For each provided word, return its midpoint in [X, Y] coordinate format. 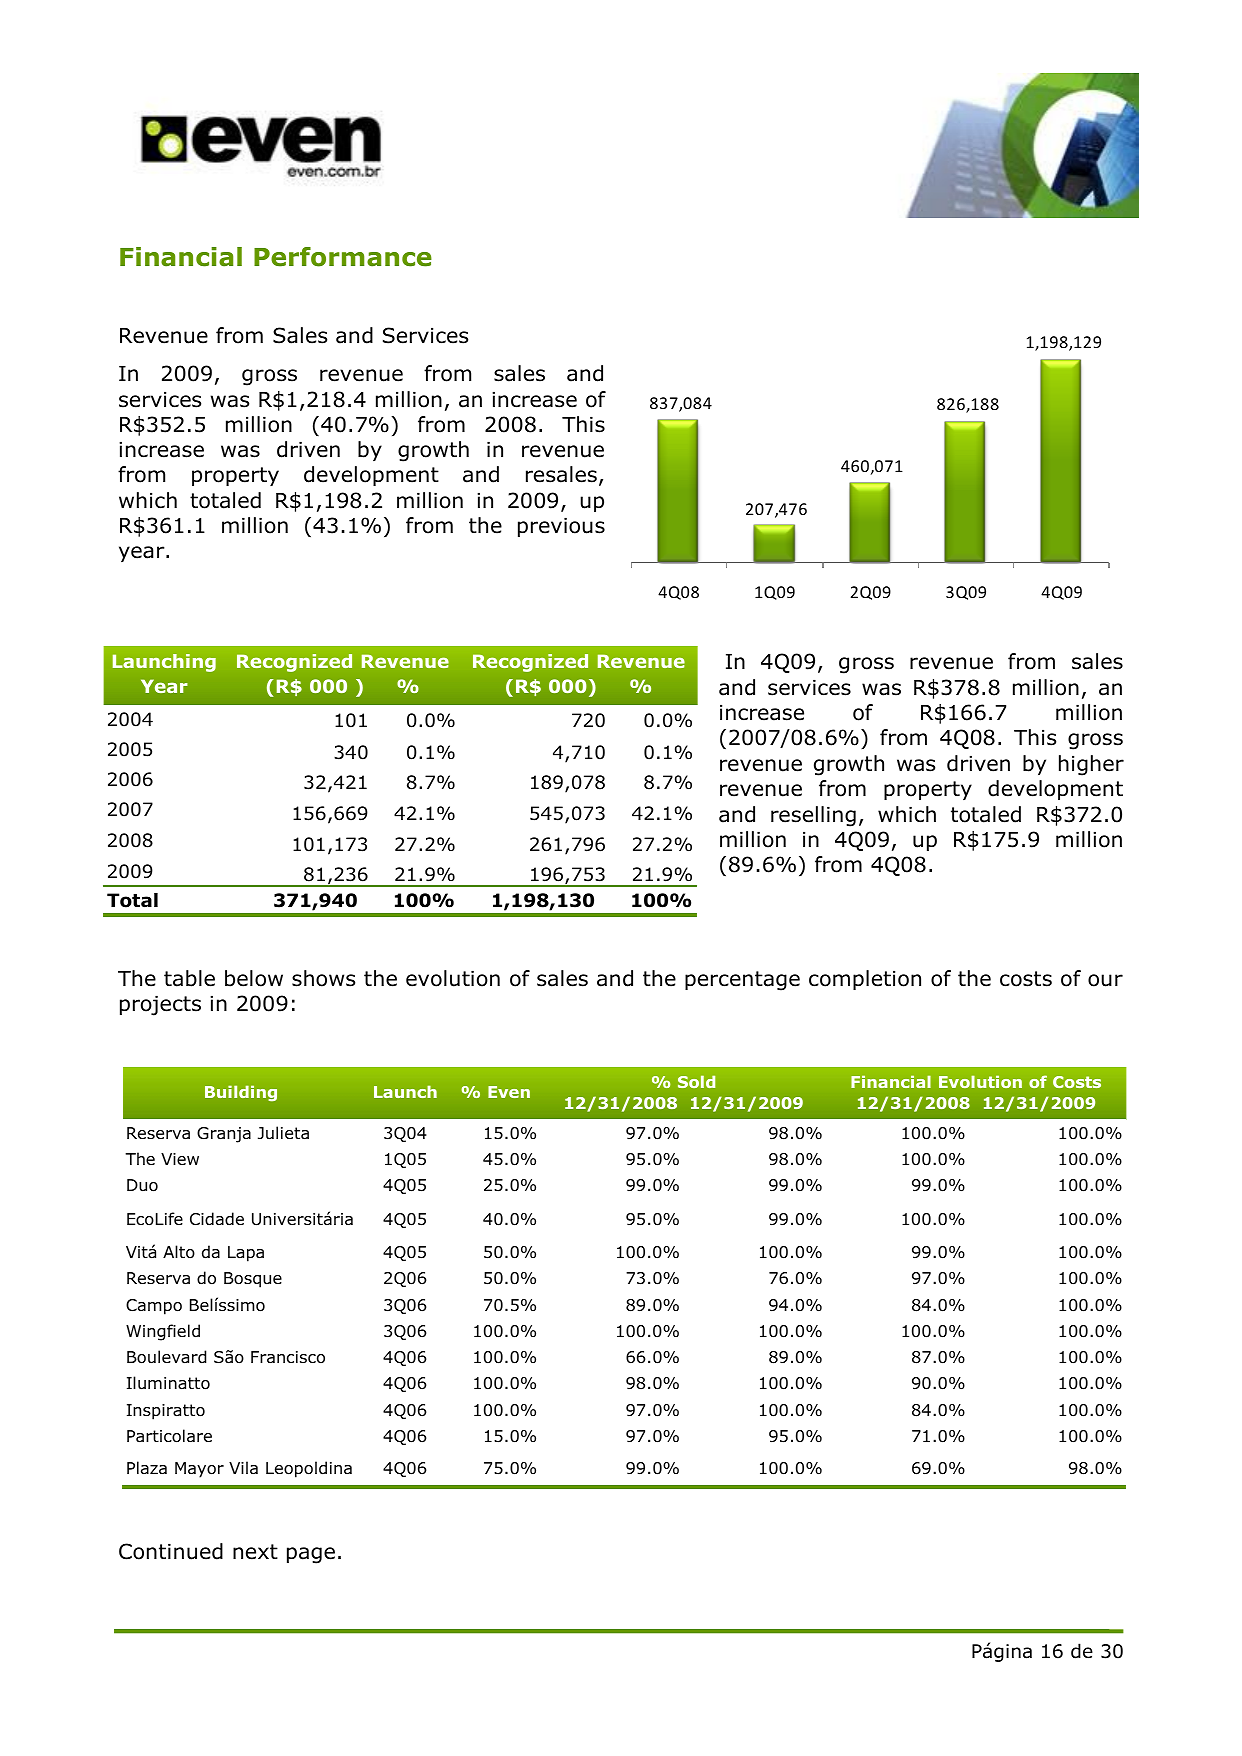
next [255, 1552]
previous [561, 527]
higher [1091, 765]
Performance [343, 257]
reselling [813, 816]
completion [865, 980]
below [254, 978]
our [1105, 980]
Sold [696, 1081]
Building [241, 1093]
